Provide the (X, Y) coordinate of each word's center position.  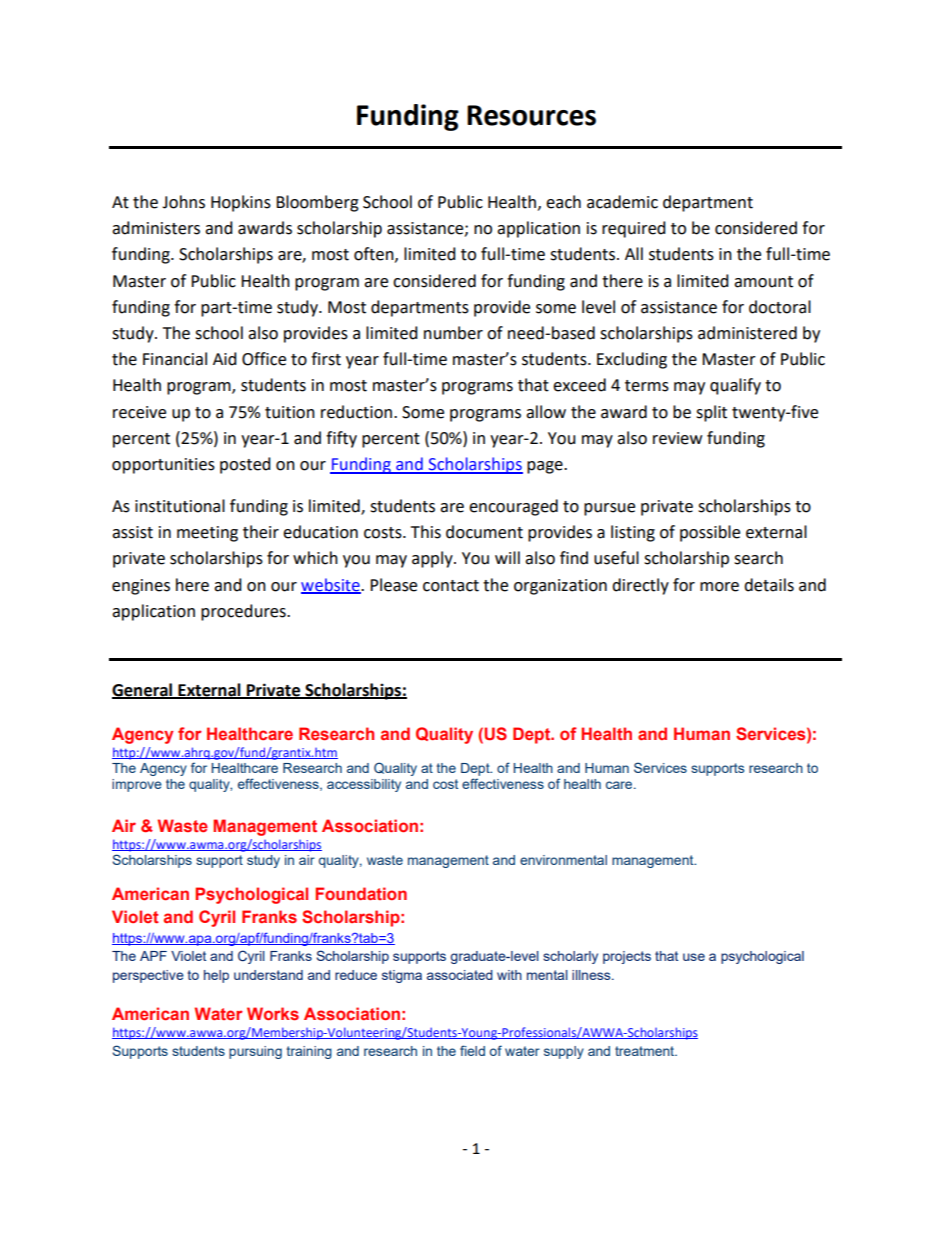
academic (622, 202)
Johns (183, 202)
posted (245, 465)
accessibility (364, 785)
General (143, 690)
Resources (531, 115)
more (719, 587)
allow (546, 412)
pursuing (255, 1052)
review (677, 438)
